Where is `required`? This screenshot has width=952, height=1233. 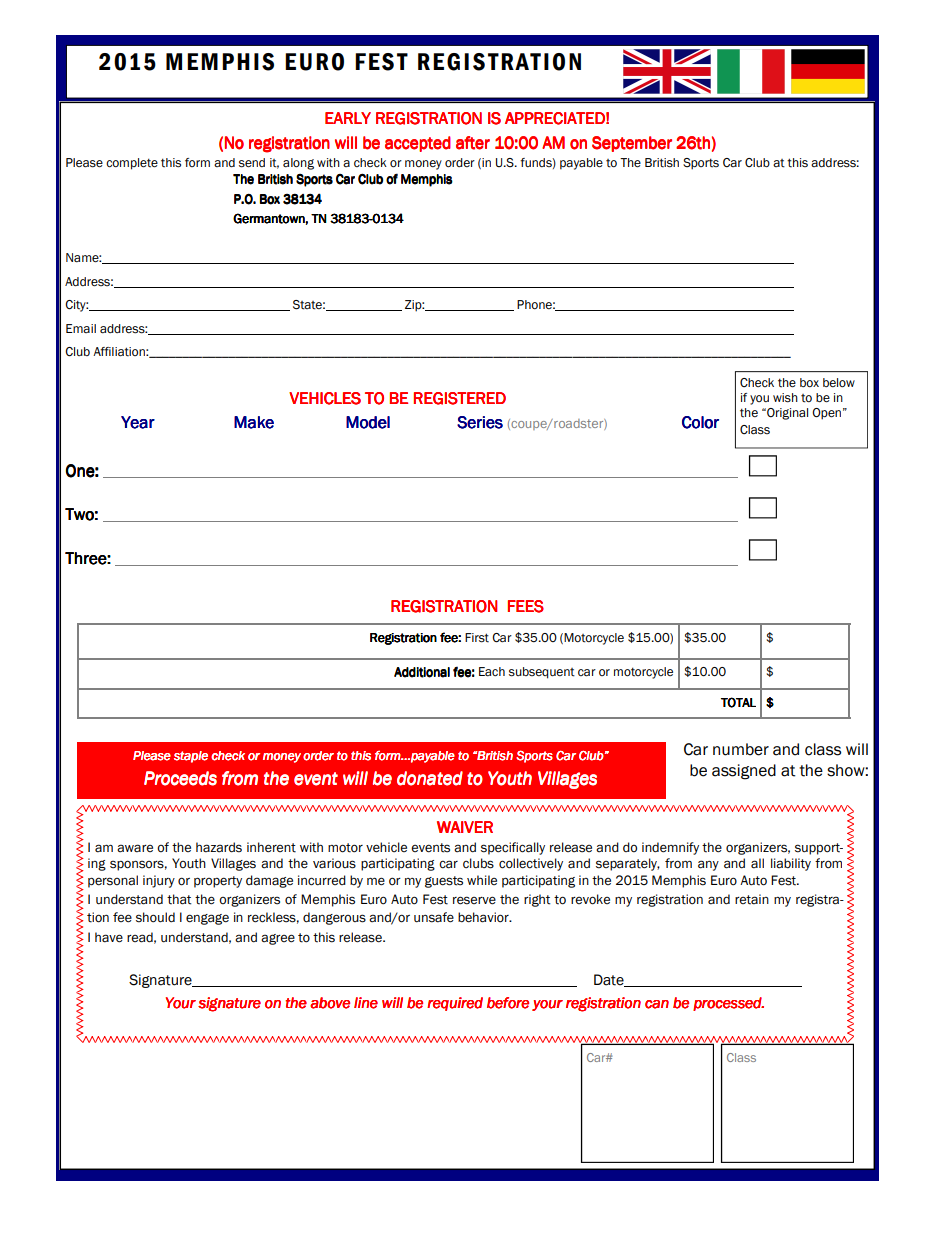
required is located at coordinates (455, 1004).
